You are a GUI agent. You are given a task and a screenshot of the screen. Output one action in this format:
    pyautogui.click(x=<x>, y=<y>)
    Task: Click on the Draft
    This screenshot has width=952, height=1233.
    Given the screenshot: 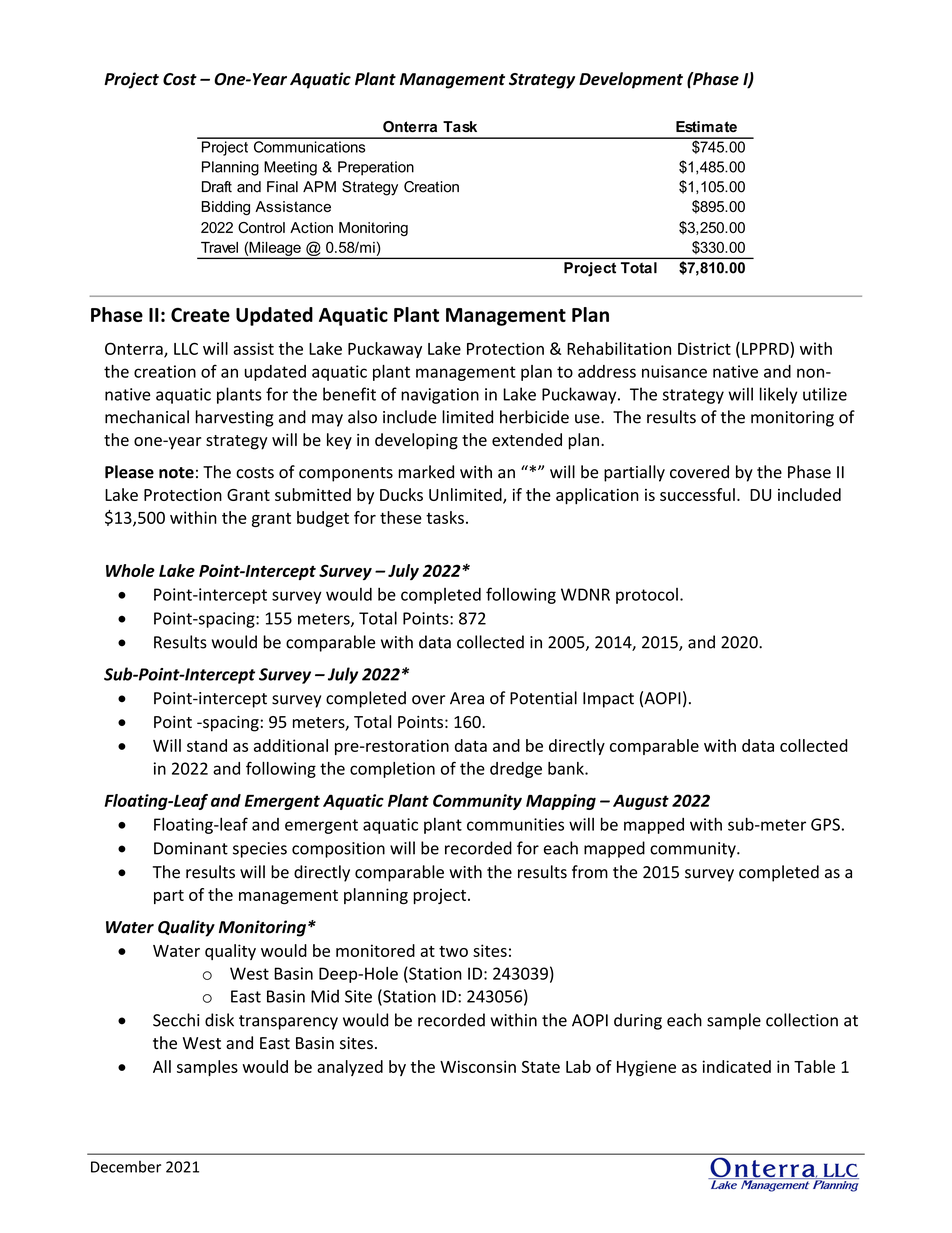 What is the action you would take?
    pyautogui.click(x=217, y=187)
